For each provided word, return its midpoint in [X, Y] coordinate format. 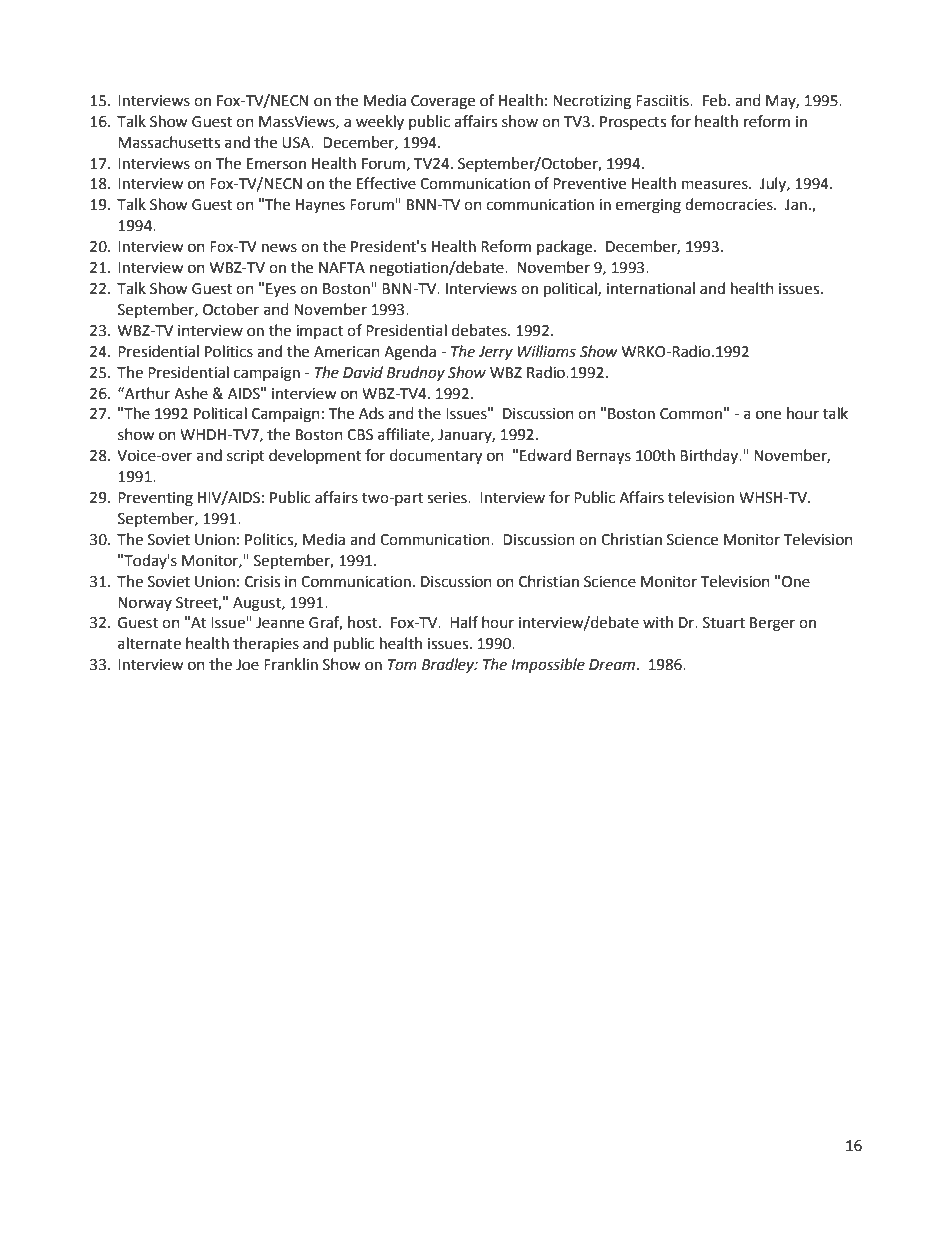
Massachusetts [169, 142]
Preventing [155, 499]
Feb [716, 100]
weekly [380, 122]
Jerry [495, 353]
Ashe [191, 393]
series [448, 498]
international [651, 288]
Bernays [604, 457]
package [566, 248]
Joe [247, 665]
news [279, 248]
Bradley [449, 665]
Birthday [710, 456]
